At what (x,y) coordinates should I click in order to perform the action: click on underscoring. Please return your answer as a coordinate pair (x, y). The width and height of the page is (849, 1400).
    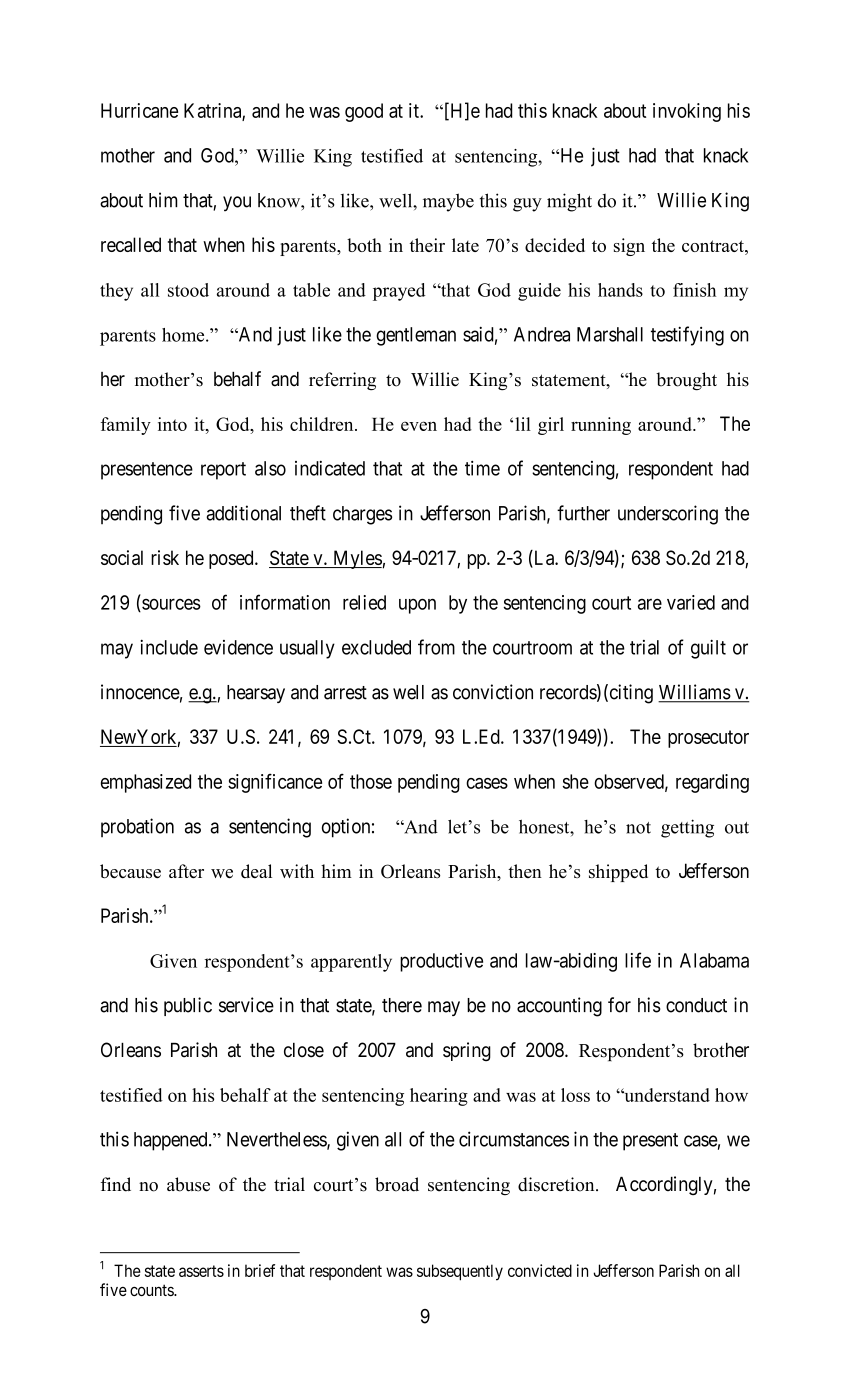
    Looking at the image, I should click on (668, 515).
